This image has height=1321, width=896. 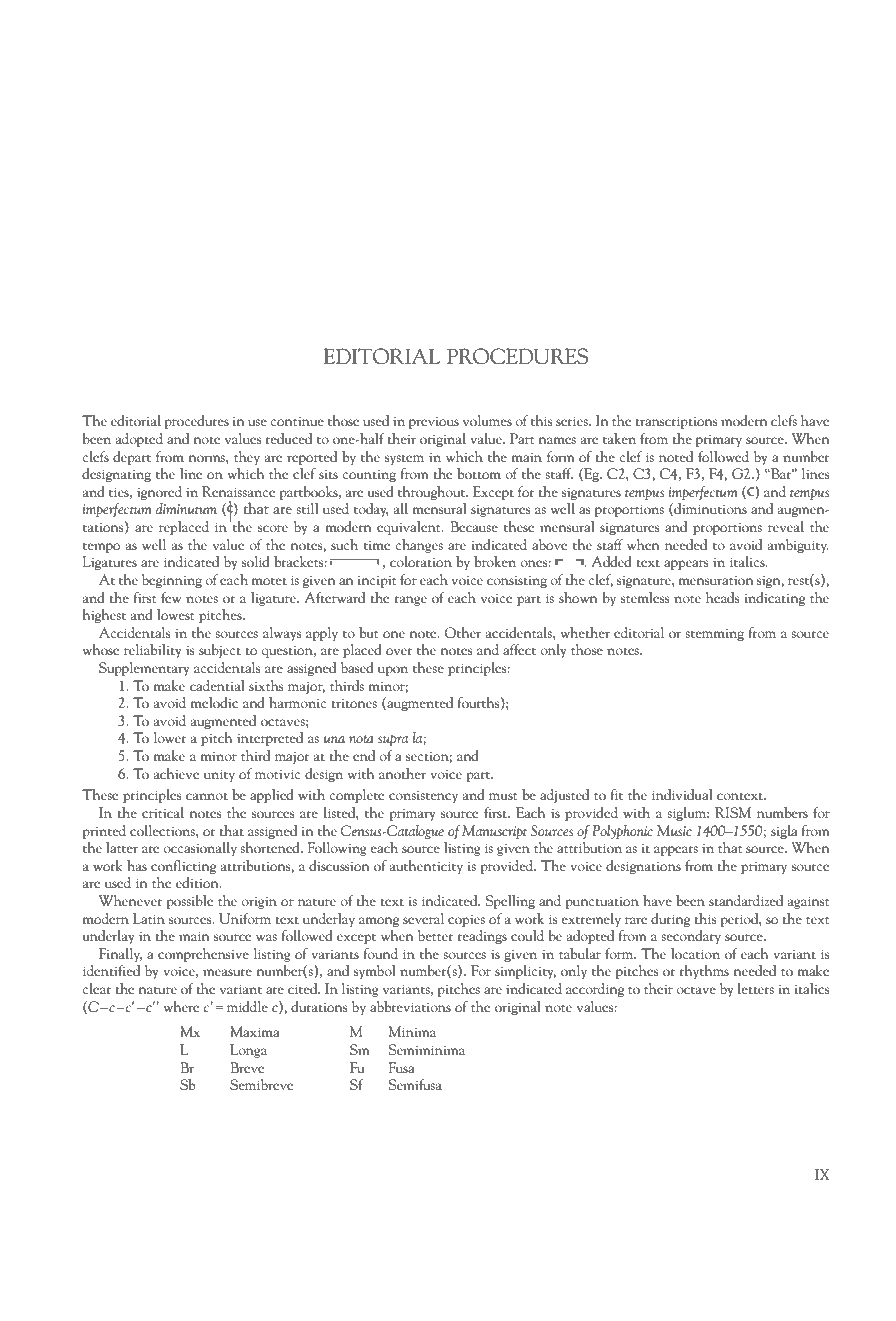 I want to click on transcriptions, so click(x=676, y=422).
